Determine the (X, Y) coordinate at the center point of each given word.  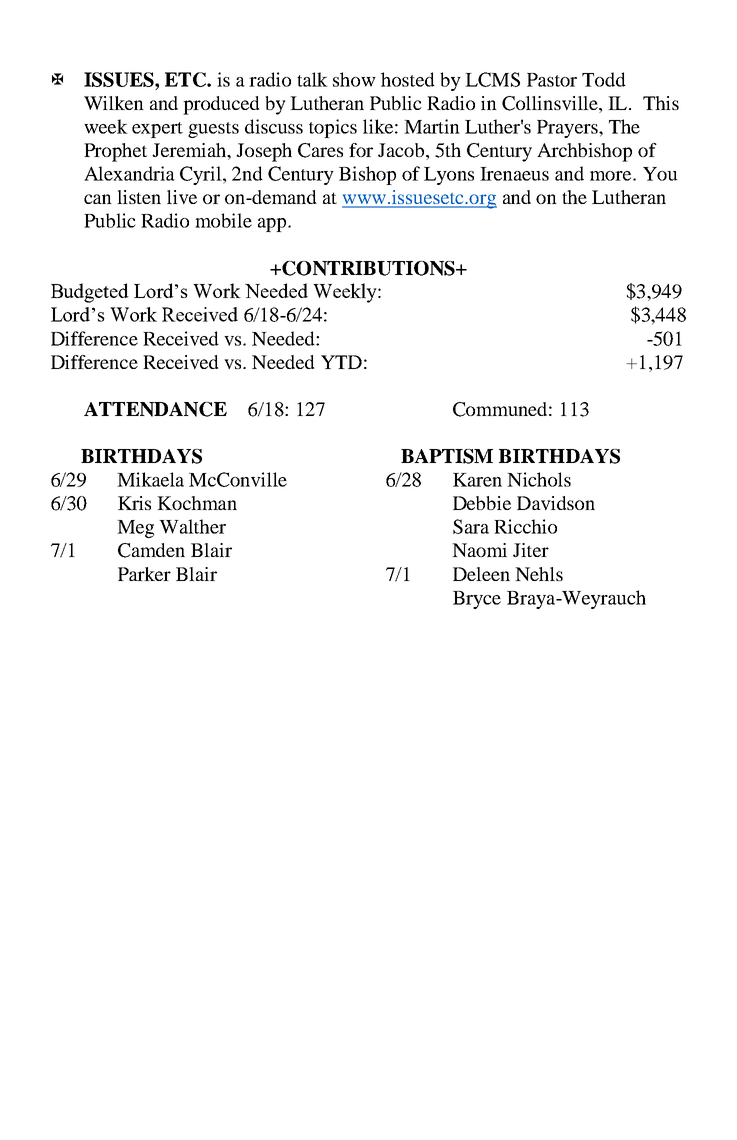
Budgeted (90, 293)
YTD (341, 362)
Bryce (477, 600)
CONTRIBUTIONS (368, 268)
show (354, 79)
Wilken (114, 103)
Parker (144, 574)
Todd (604, 79)
